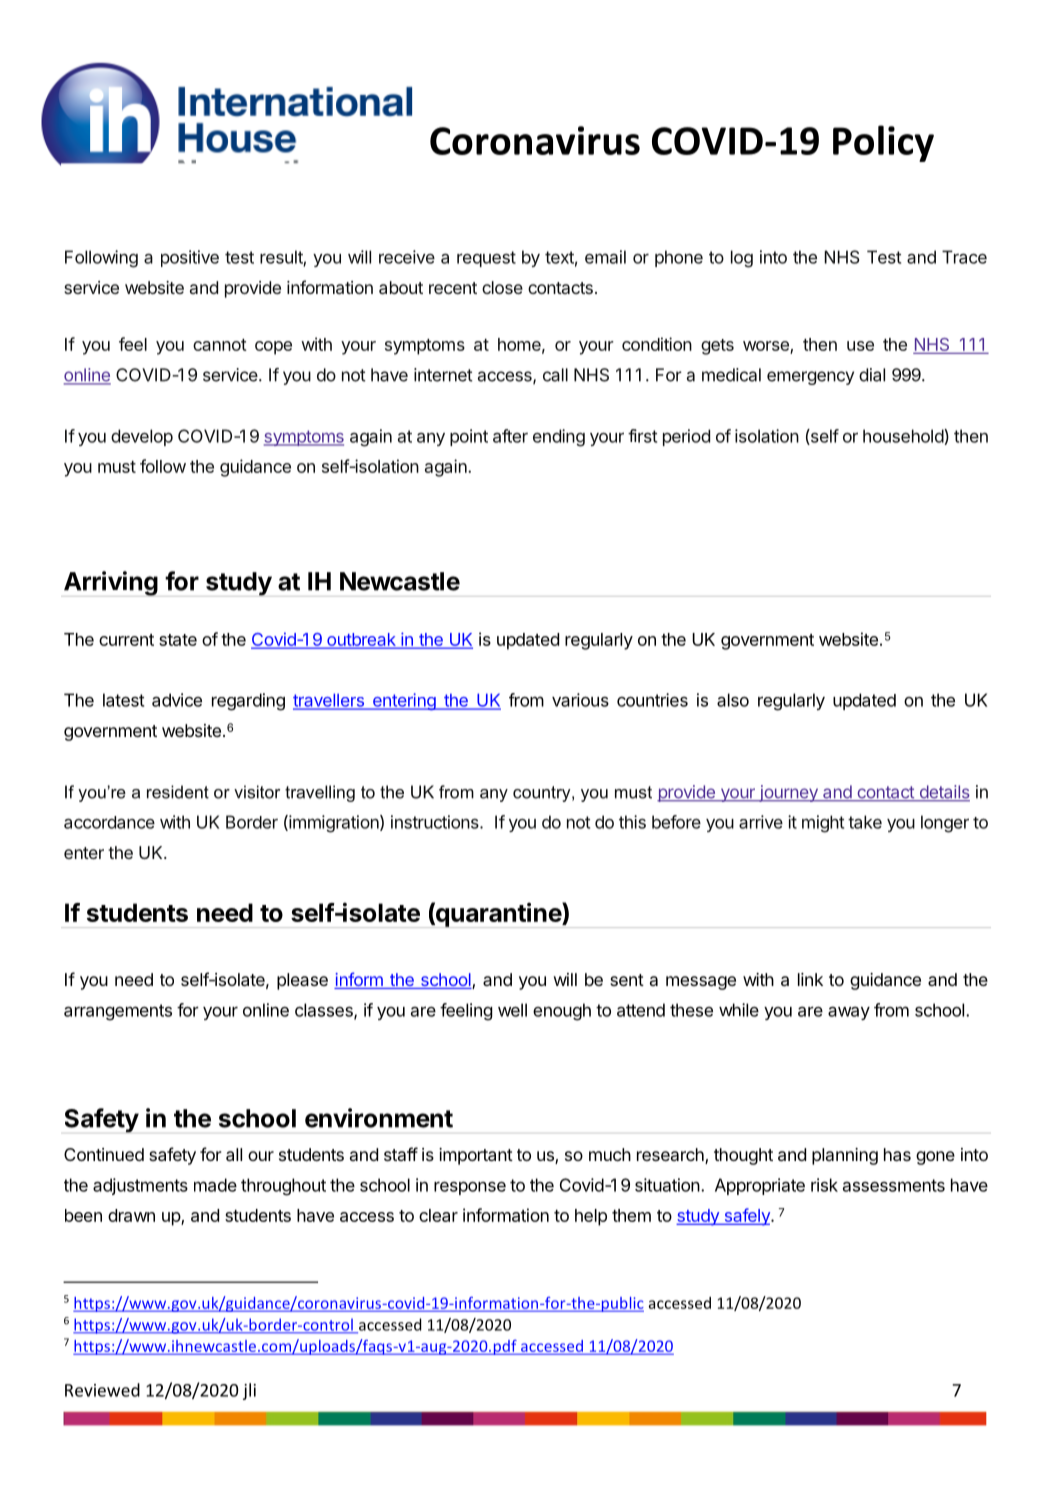 This document has height=1488, width=1052. I want to click on positive, so click(190, 258).
